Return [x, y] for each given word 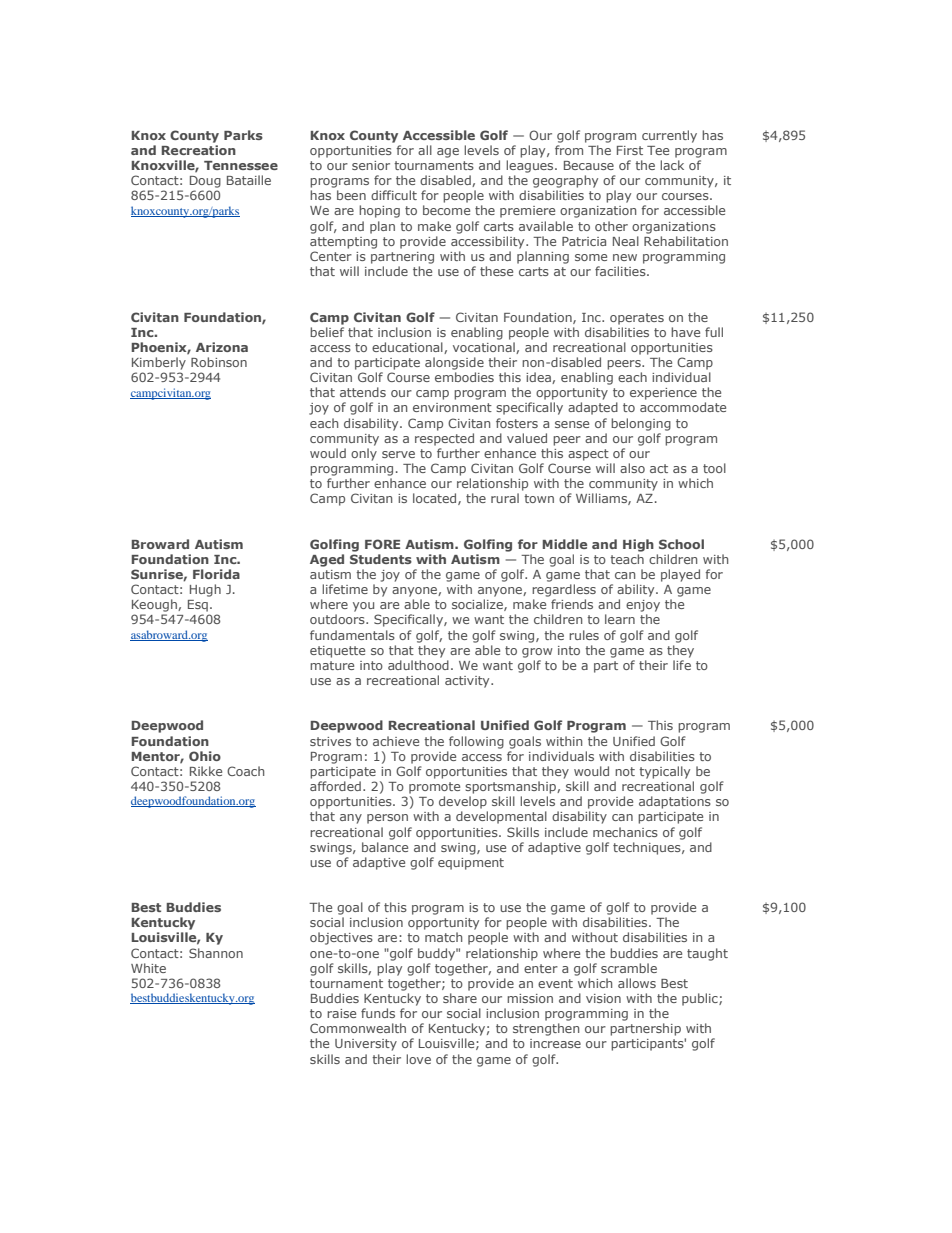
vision [603, 998]
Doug [205, 182]
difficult [394, 195]
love [418, 1059]
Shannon [216, 953]
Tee [658, 150]
